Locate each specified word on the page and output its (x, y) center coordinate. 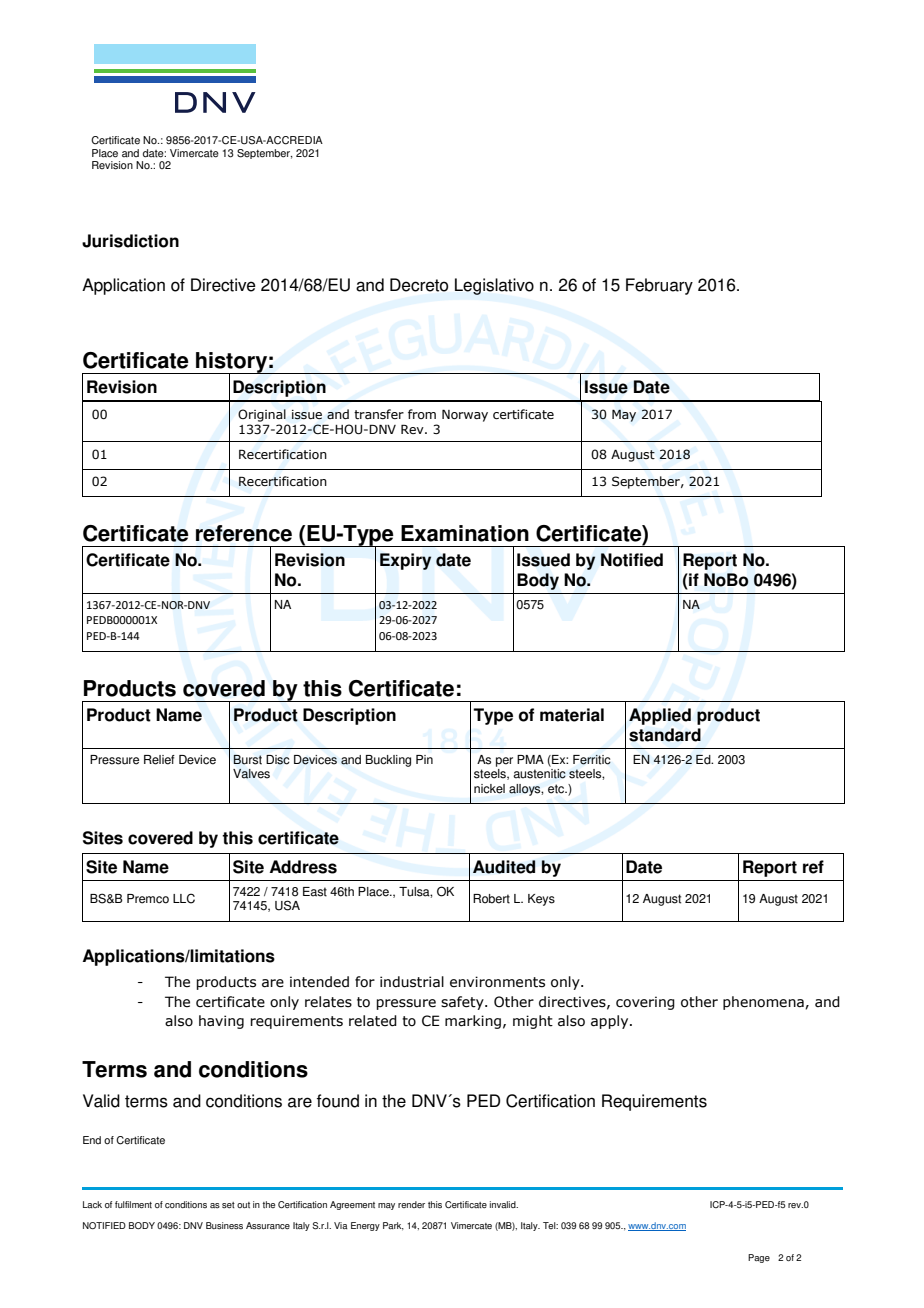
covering (645, 1003)
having (221, 1022)
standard (665, 735)
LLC (184, 898)
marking (473, 1022)
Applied (660, 716)
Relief (159, 760)
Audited (504, 867)
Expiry (405, 561)
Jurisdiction (130, 241)
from (422, 414)
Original (262, 415)
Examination (465, 533)
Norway (465, 415)
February (659, 286)
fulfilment (133, 1204)
